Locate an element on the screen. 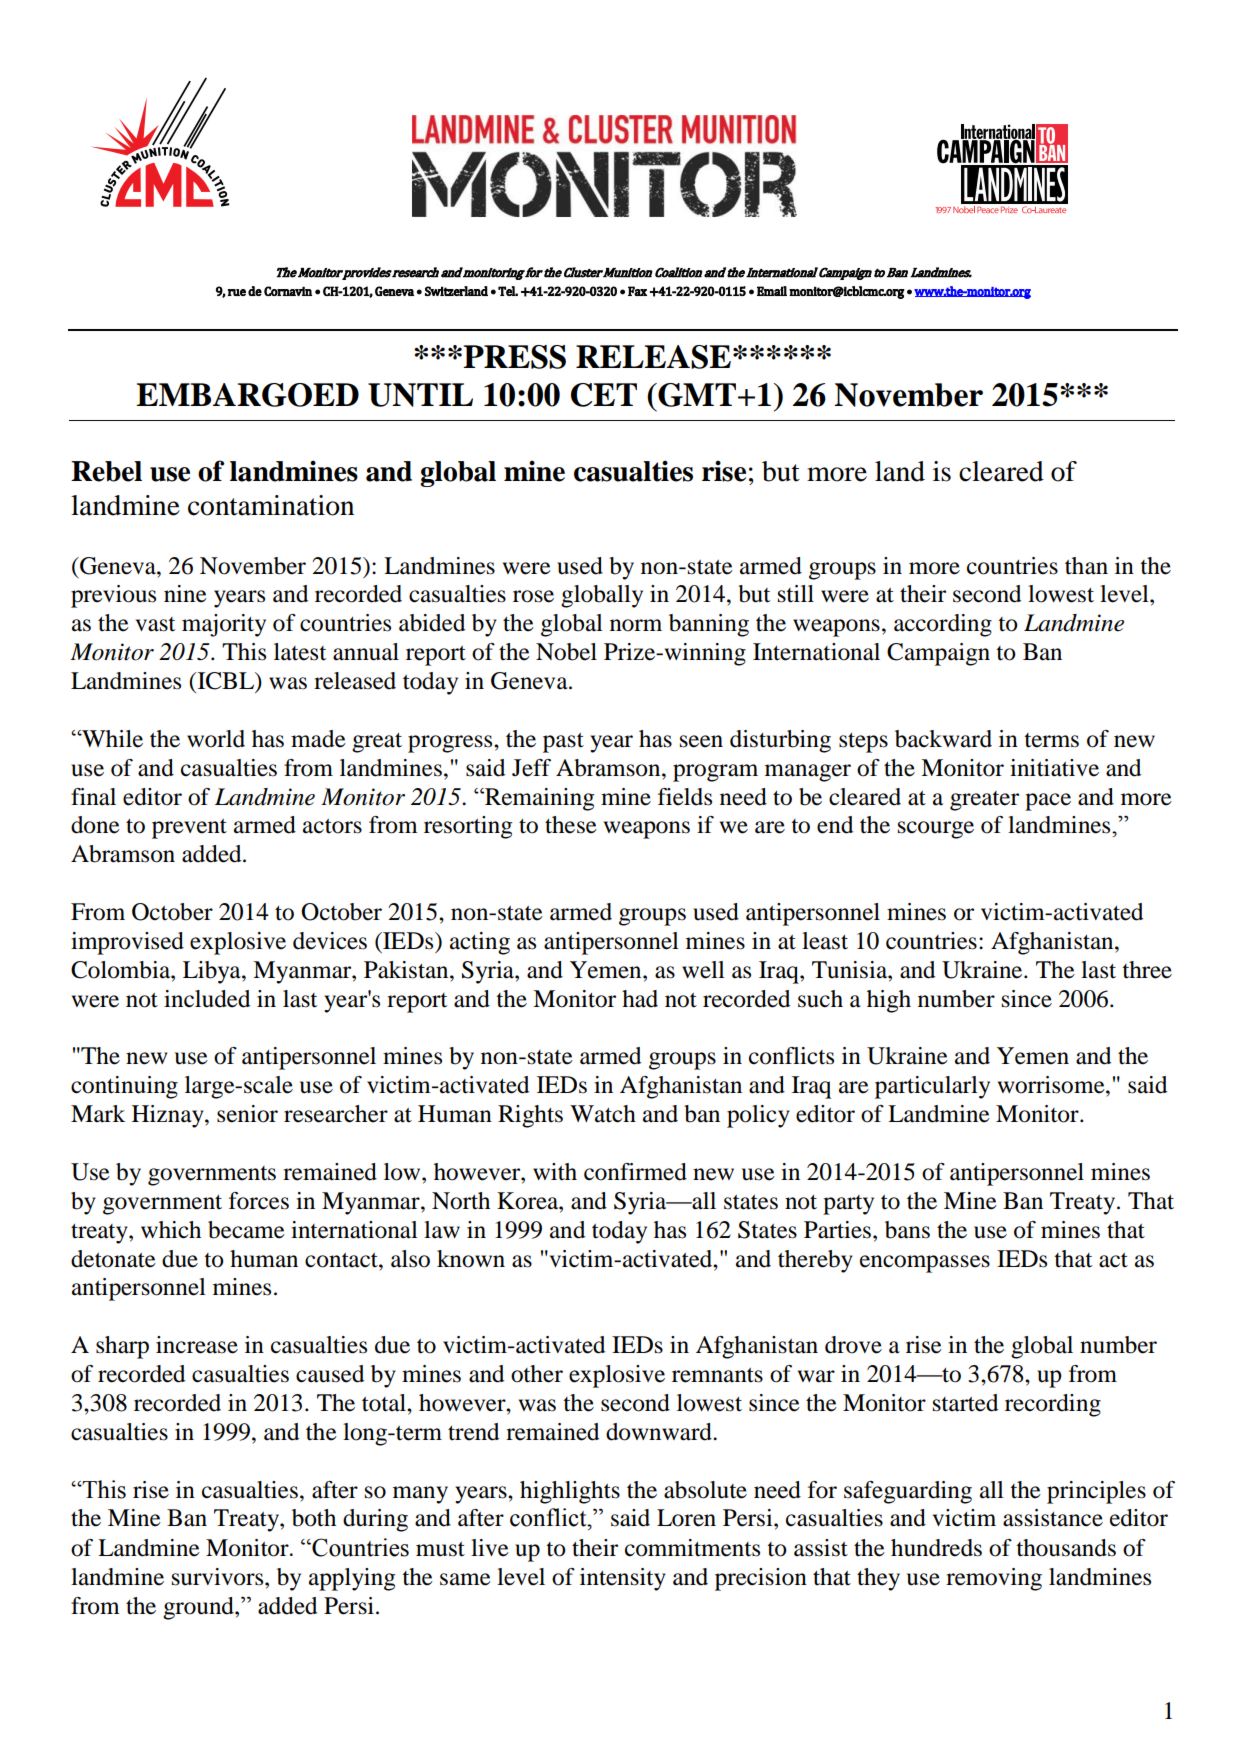 The width and height of the screenshot is (1246, 1761). Fax is located at coordinates (637, 291).
